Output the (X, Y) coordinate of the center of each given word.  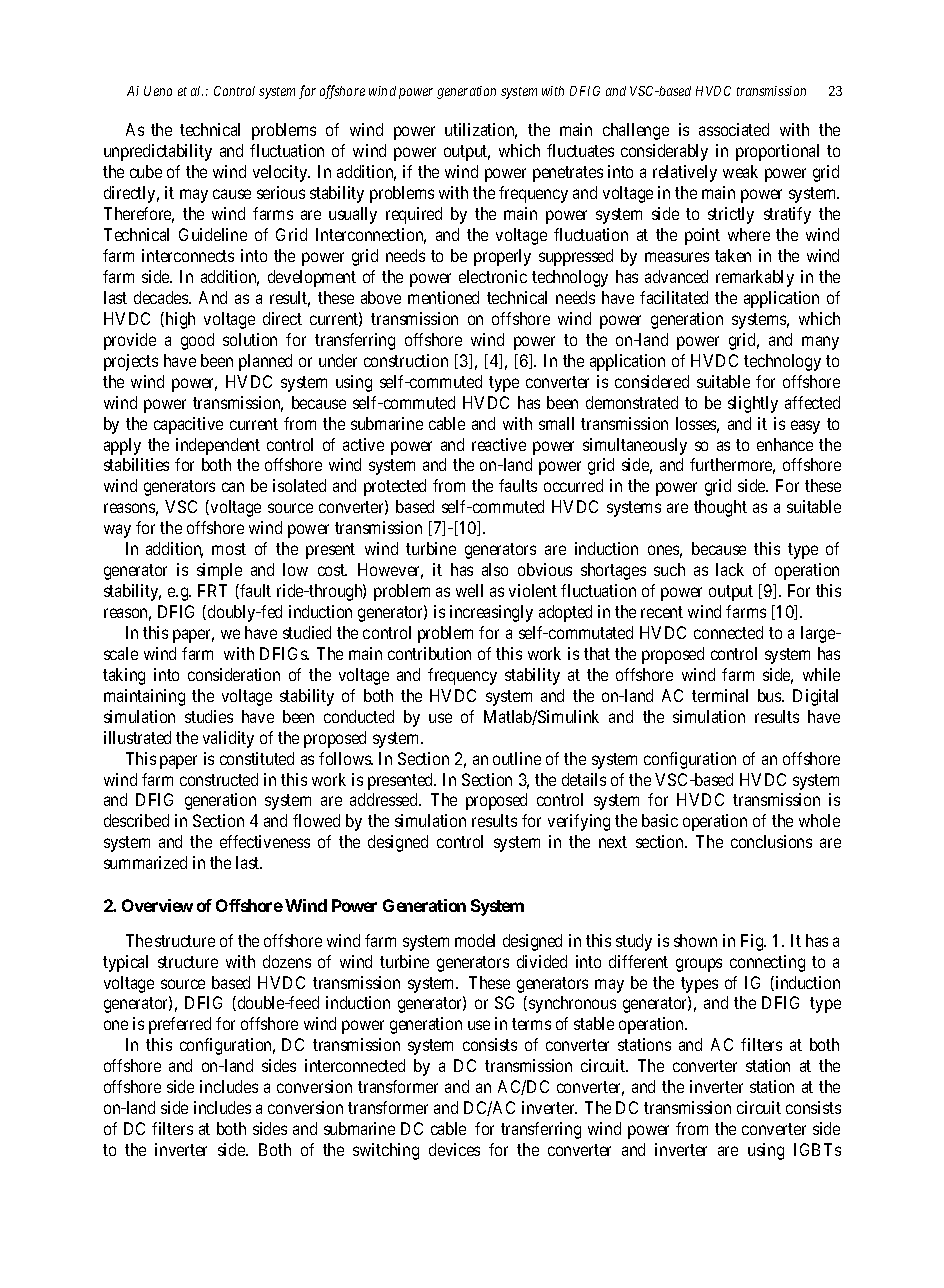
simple (219, 571)
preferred (180, 1025)
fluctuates (580, 150)
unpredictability (158, 152)
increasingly (491, 613)
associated (734, 129)
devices (454, 1149)
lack (730, 569)
